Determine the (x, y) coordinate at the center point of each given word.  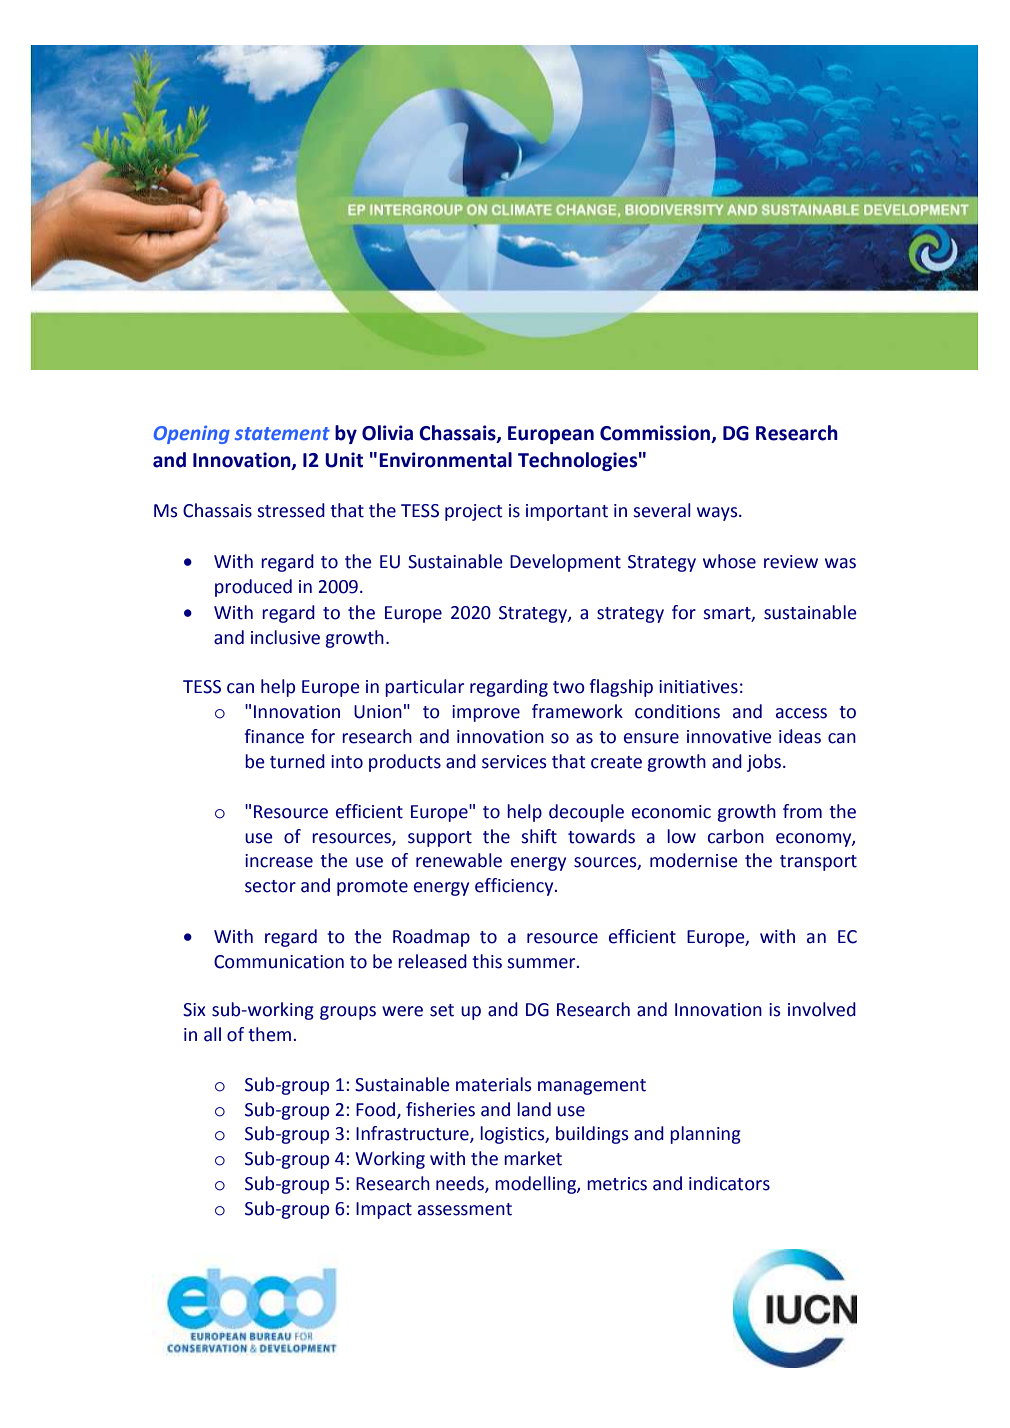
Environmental (445, 460)
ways (718, 514)
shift (539, 836)
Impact (384, 1210)
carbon (736, 836)
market (533, 1158)
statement (282, 433)
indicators (729, 1183)
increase (279, 861)
